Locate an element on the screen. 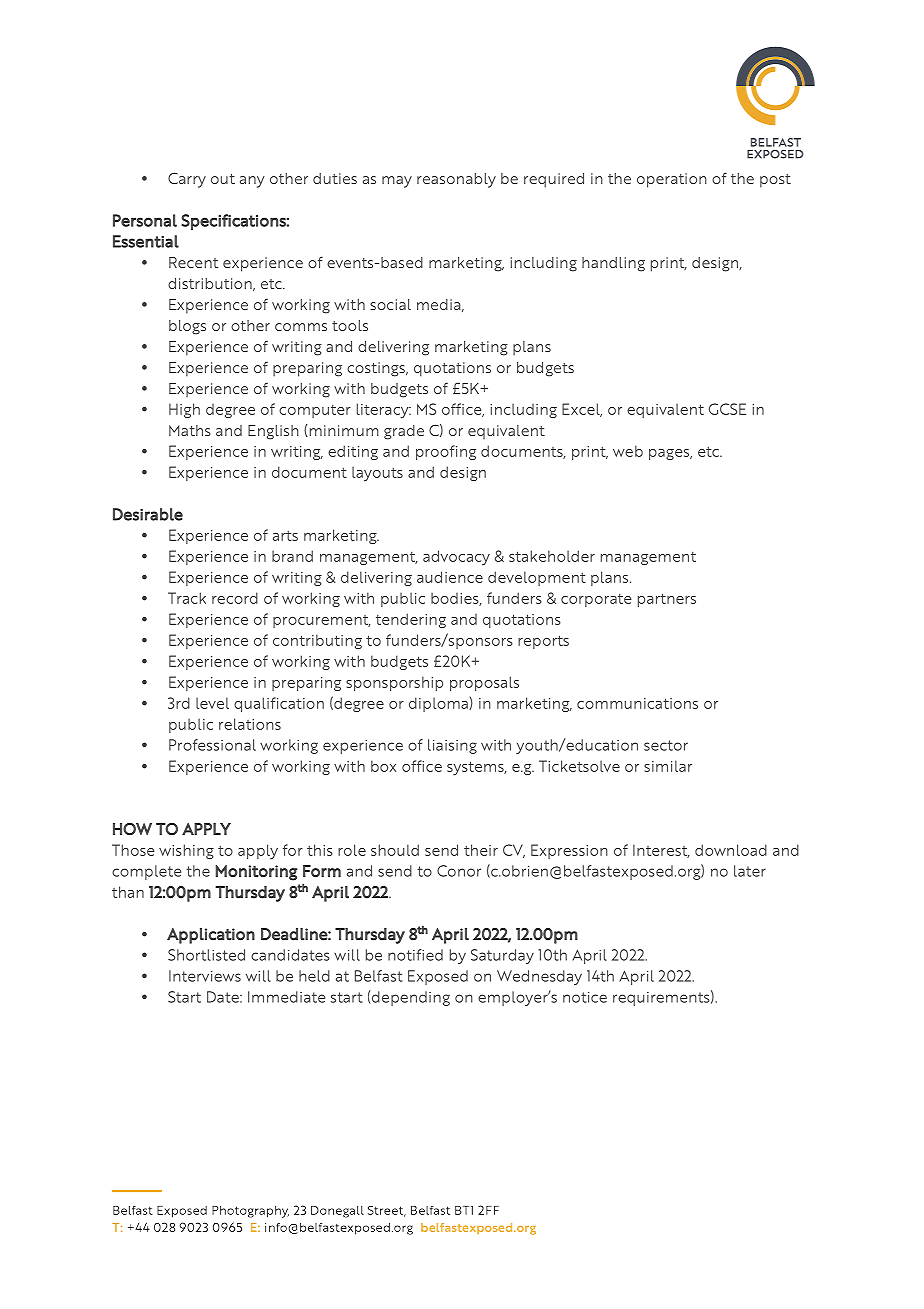 The image size is (924, 1309). Interviews is located at coordinates (205, 976).
